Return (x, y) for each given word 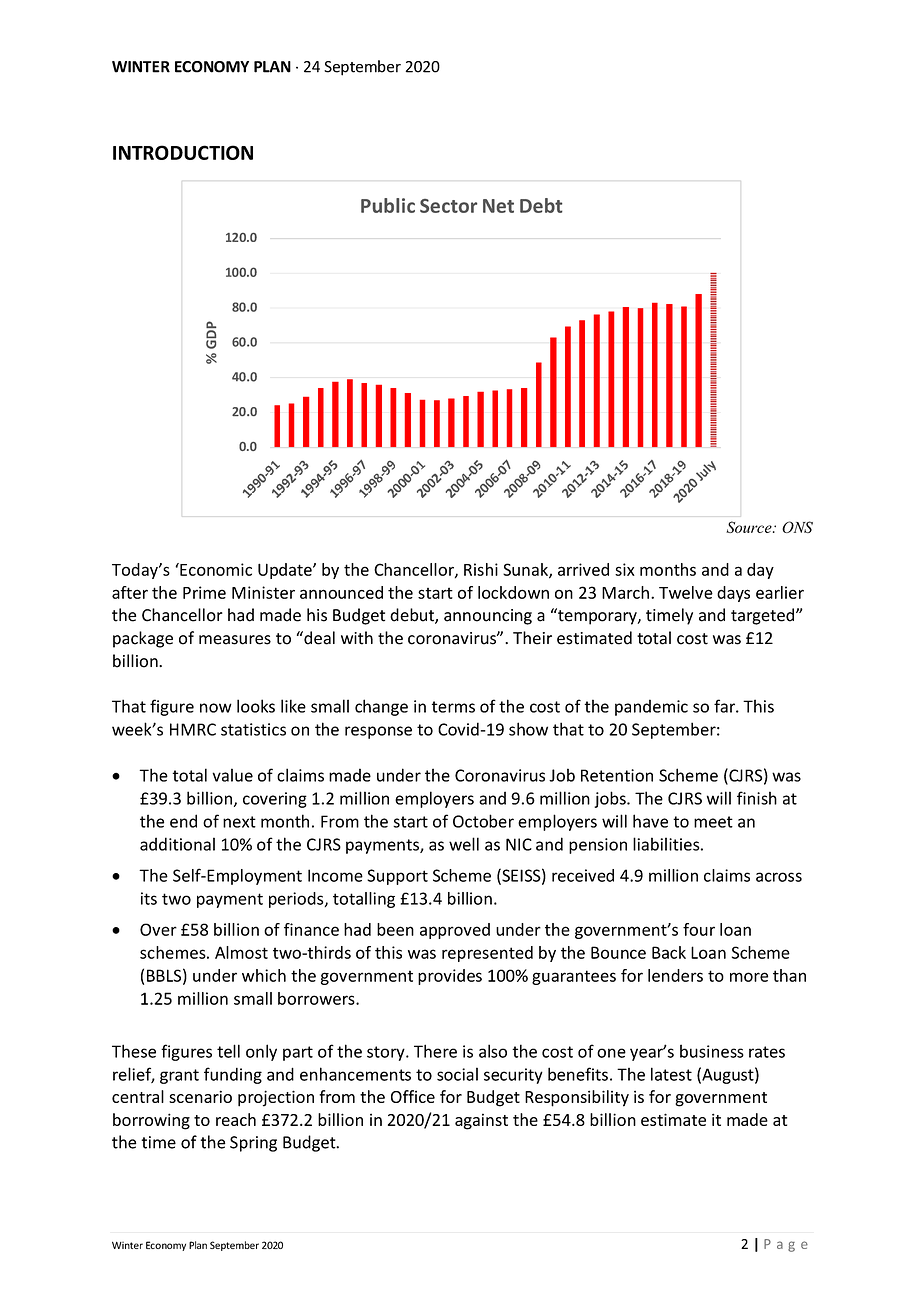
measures (235, 640)
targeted (764, 616)
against (481, 1121)
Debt (541, 205)
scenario (200, 1096)
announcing (488, 617)
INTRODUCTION (183, 152)
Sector (448, 206)
